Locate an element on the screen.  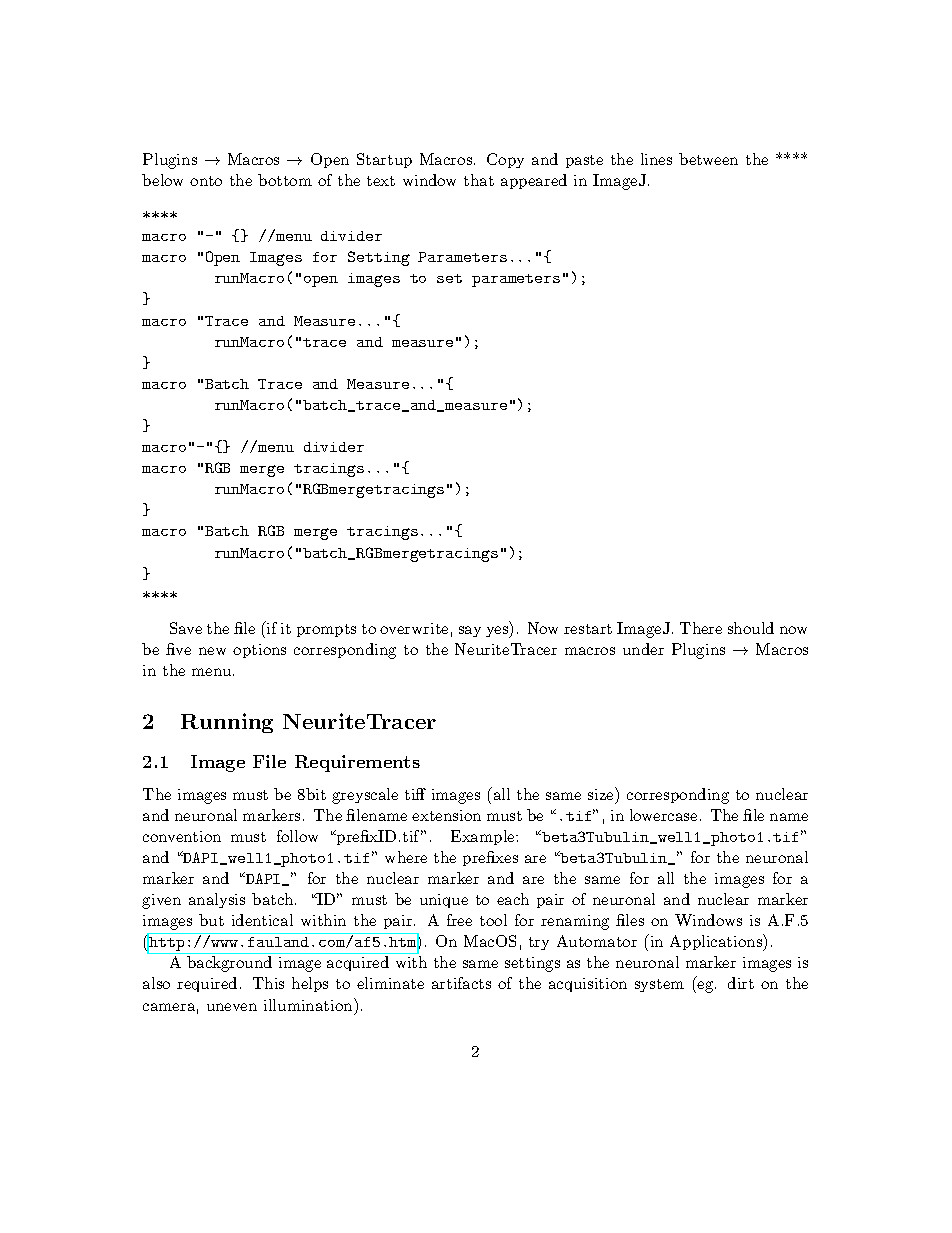
that is located at coordinates (479, 180).
